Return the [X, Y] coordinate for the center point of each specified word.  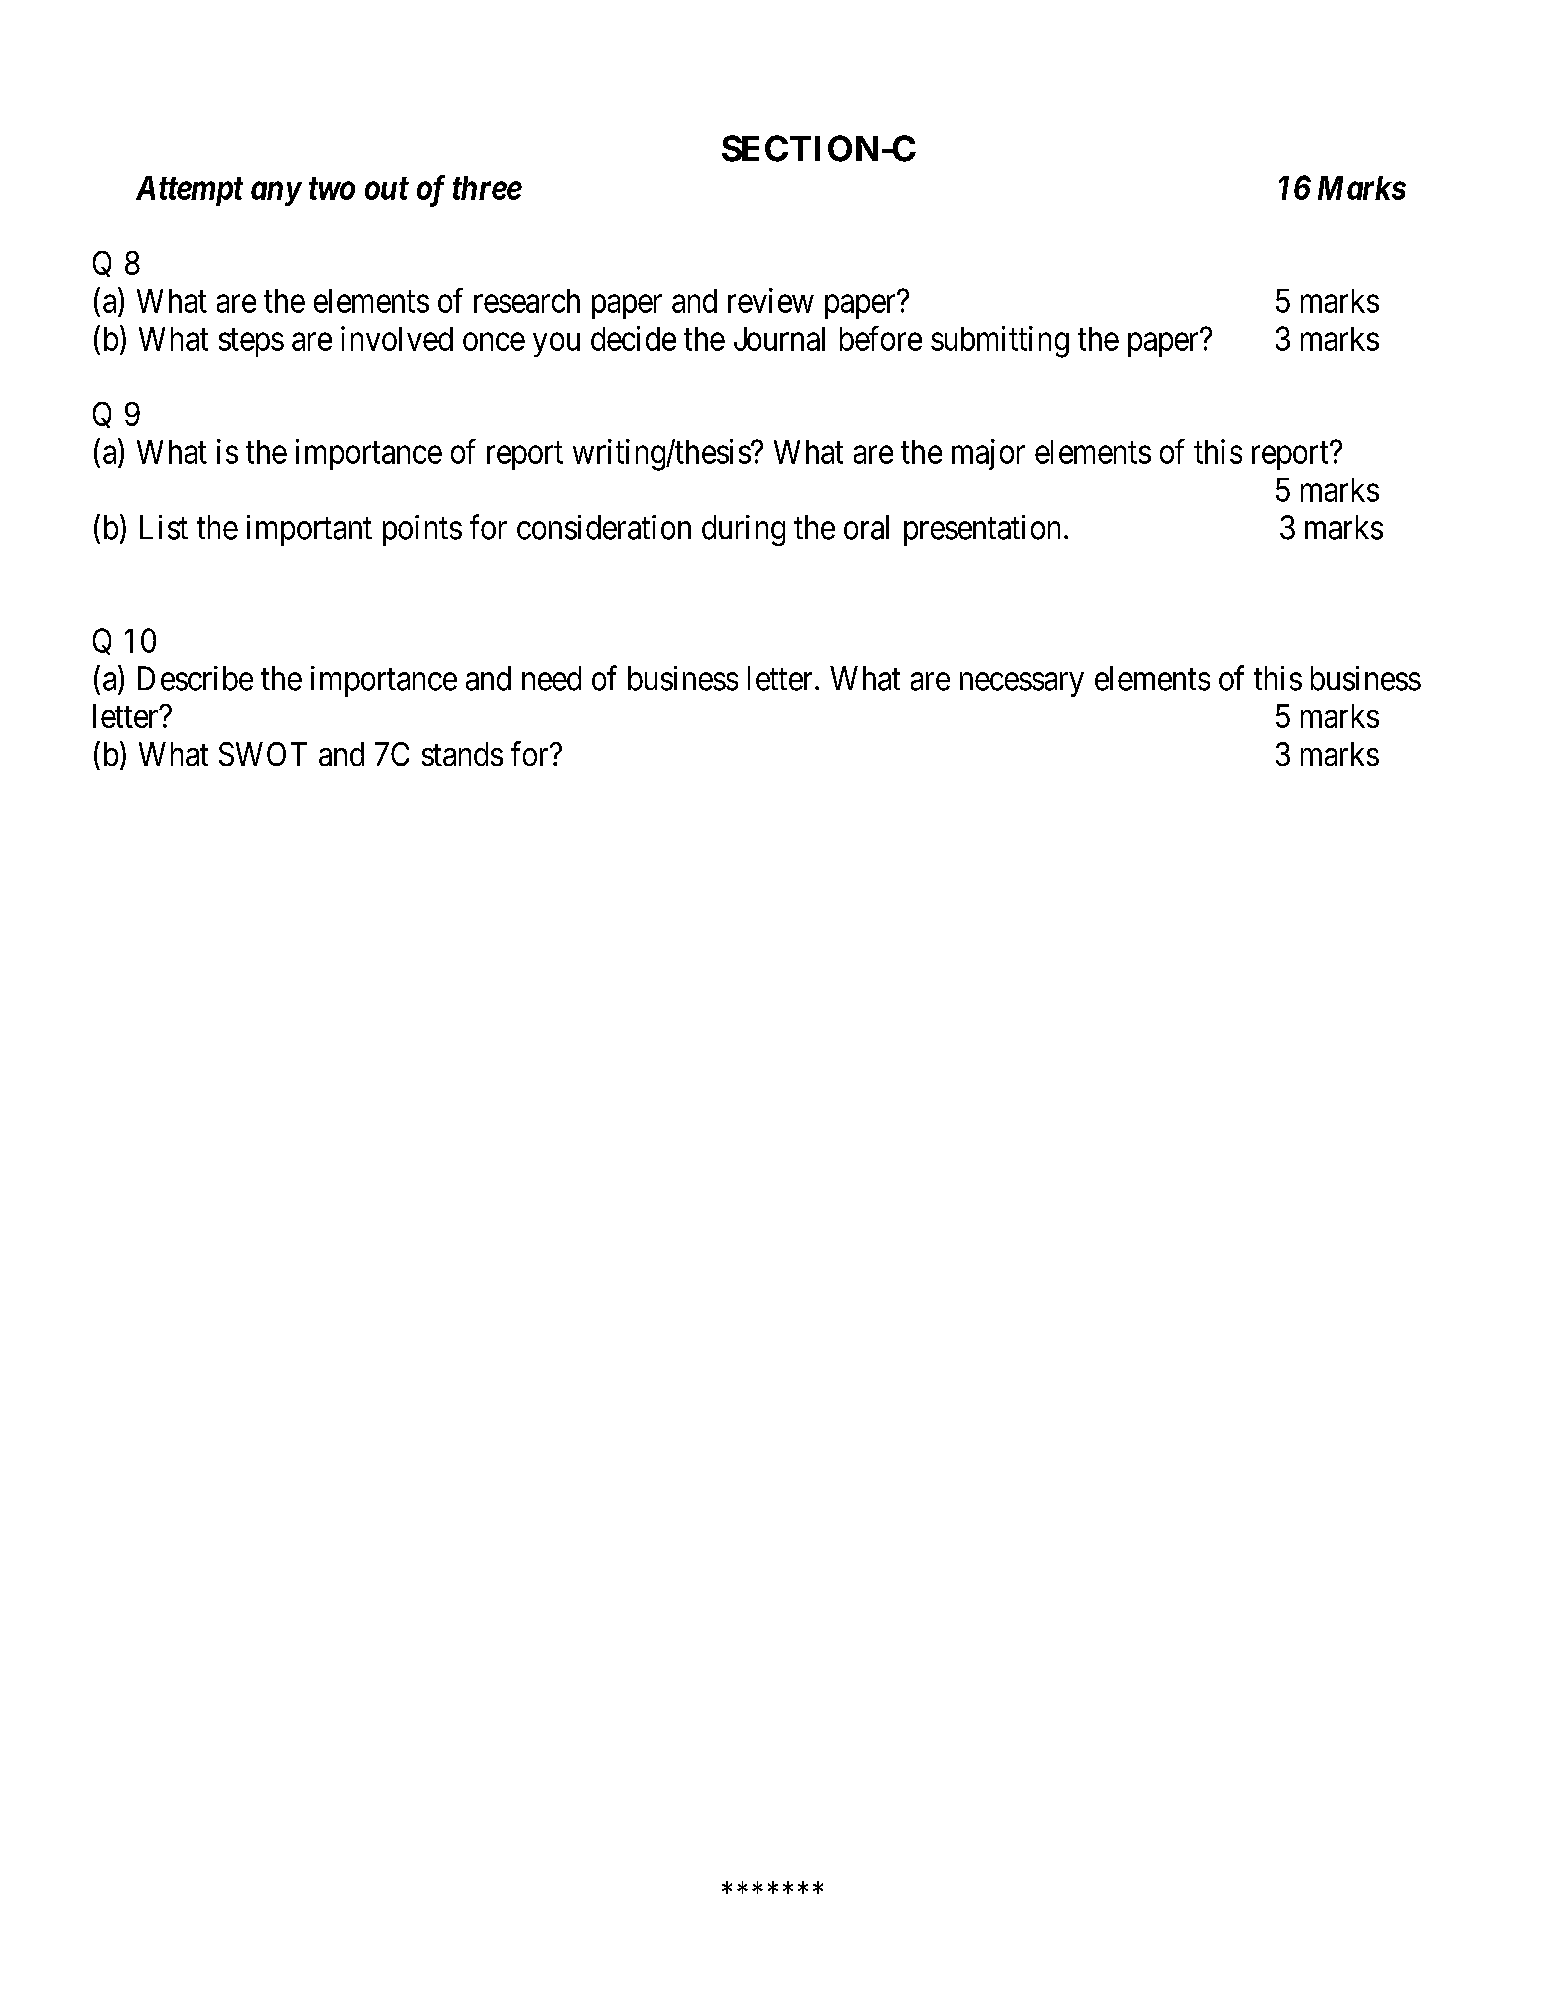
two [332, 189]
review [771, 300]
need [551, 678]
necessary [1022, 685]
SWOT [263, 754]
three [487, 188]
